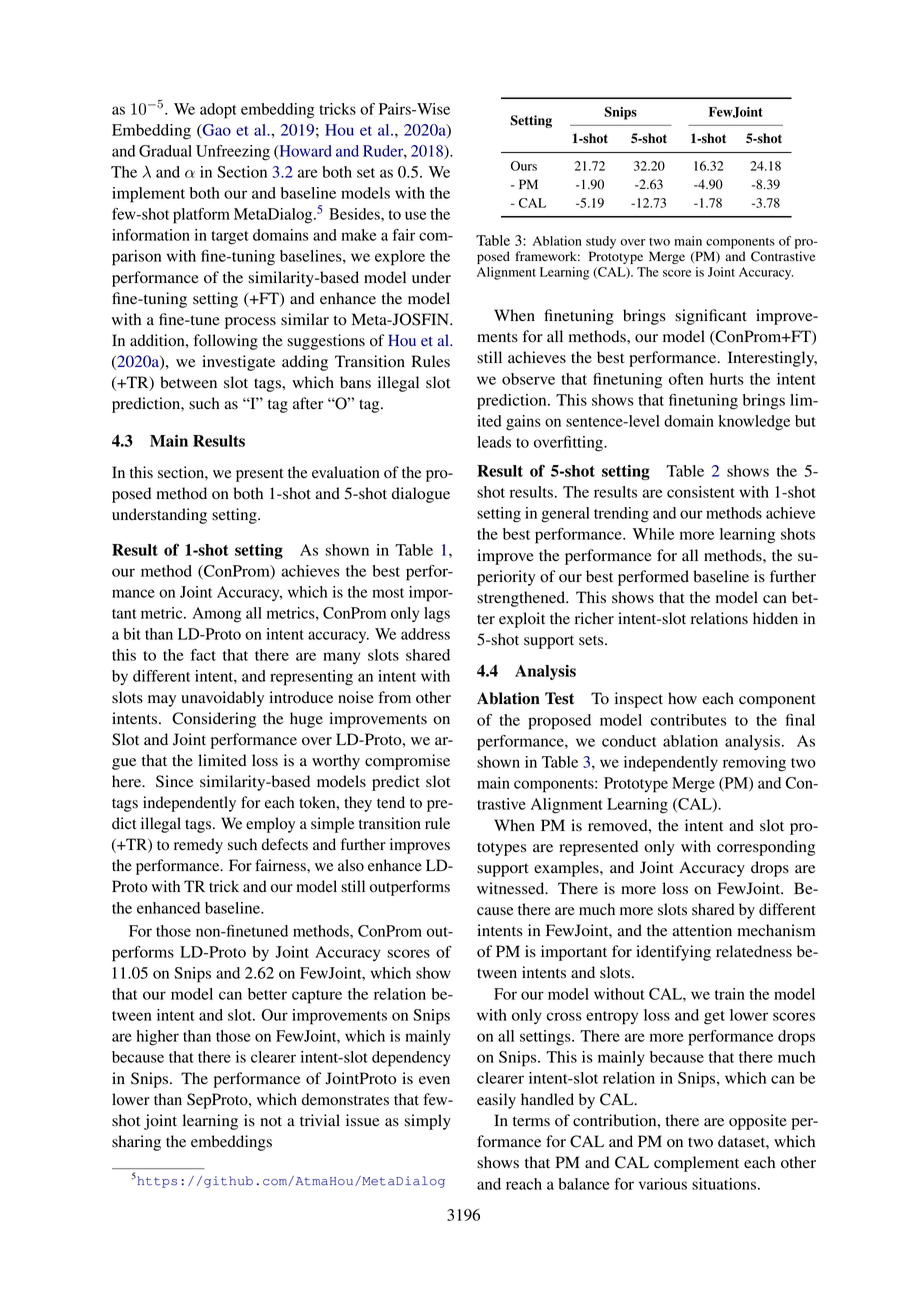  What do you see at coordinates (203, 655) in the document?
I see `fact` at bounding box center [203, 655].
